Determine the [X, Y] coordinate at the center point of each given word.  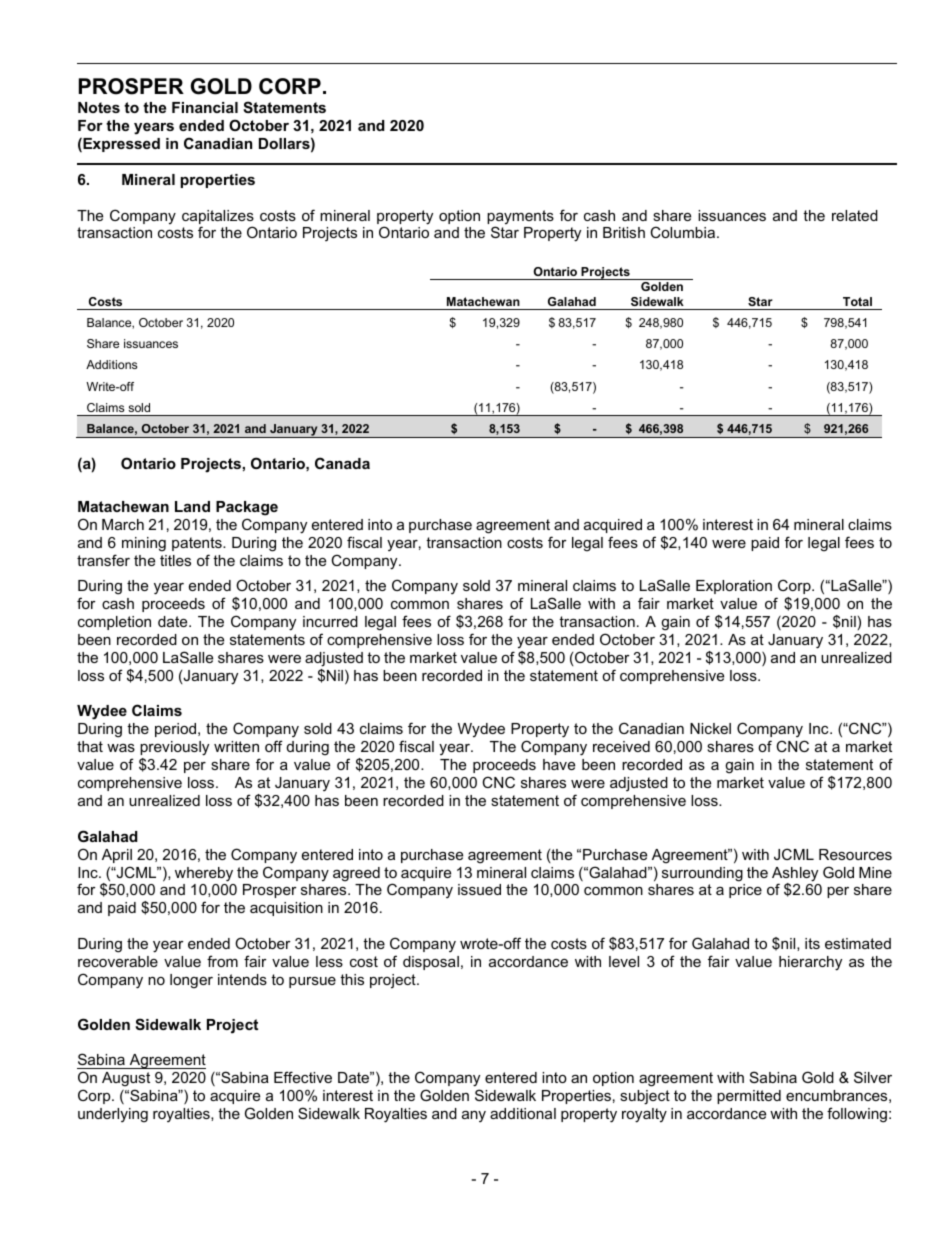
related [855, 215]
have [559, 764]
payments [520, 218]
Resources [855, 854]
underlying [113, 1115]
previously [174, 748]
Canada [342, 463]
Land [192, 506]
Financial [205, 107]
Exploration [734, 587]
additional [523, 1113]
